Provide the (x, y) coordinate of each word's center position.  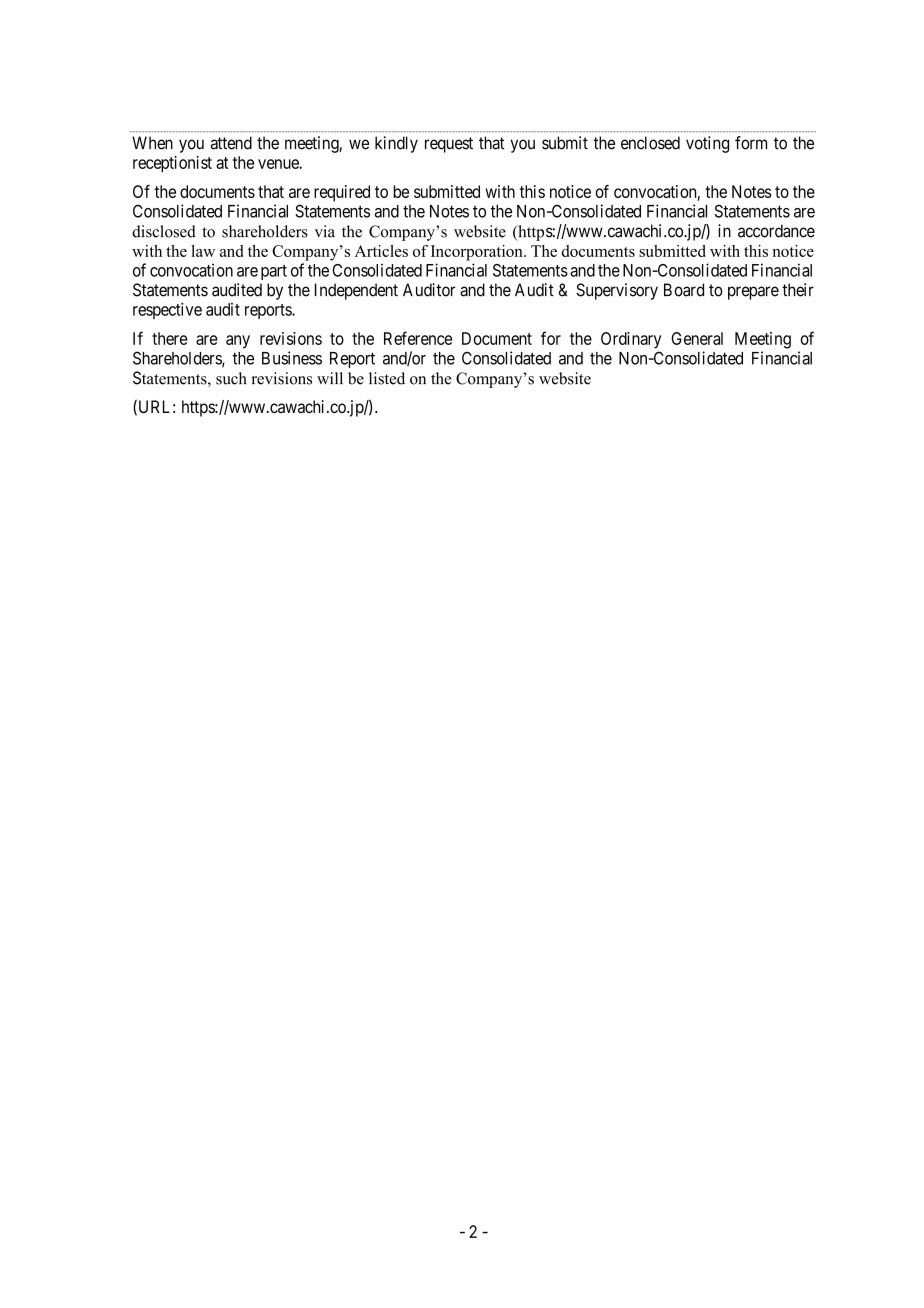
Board (684, 290)
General (697, 338)
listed (387, 378)
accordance (776, 231)
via (325, 231)
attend (231, 143)
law (203, 251)
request (449, 145)
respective (167, 311)
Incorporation (478, 253)
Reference (418, 338)
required (342, 193)
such (231, 378)
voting (707, 144)
